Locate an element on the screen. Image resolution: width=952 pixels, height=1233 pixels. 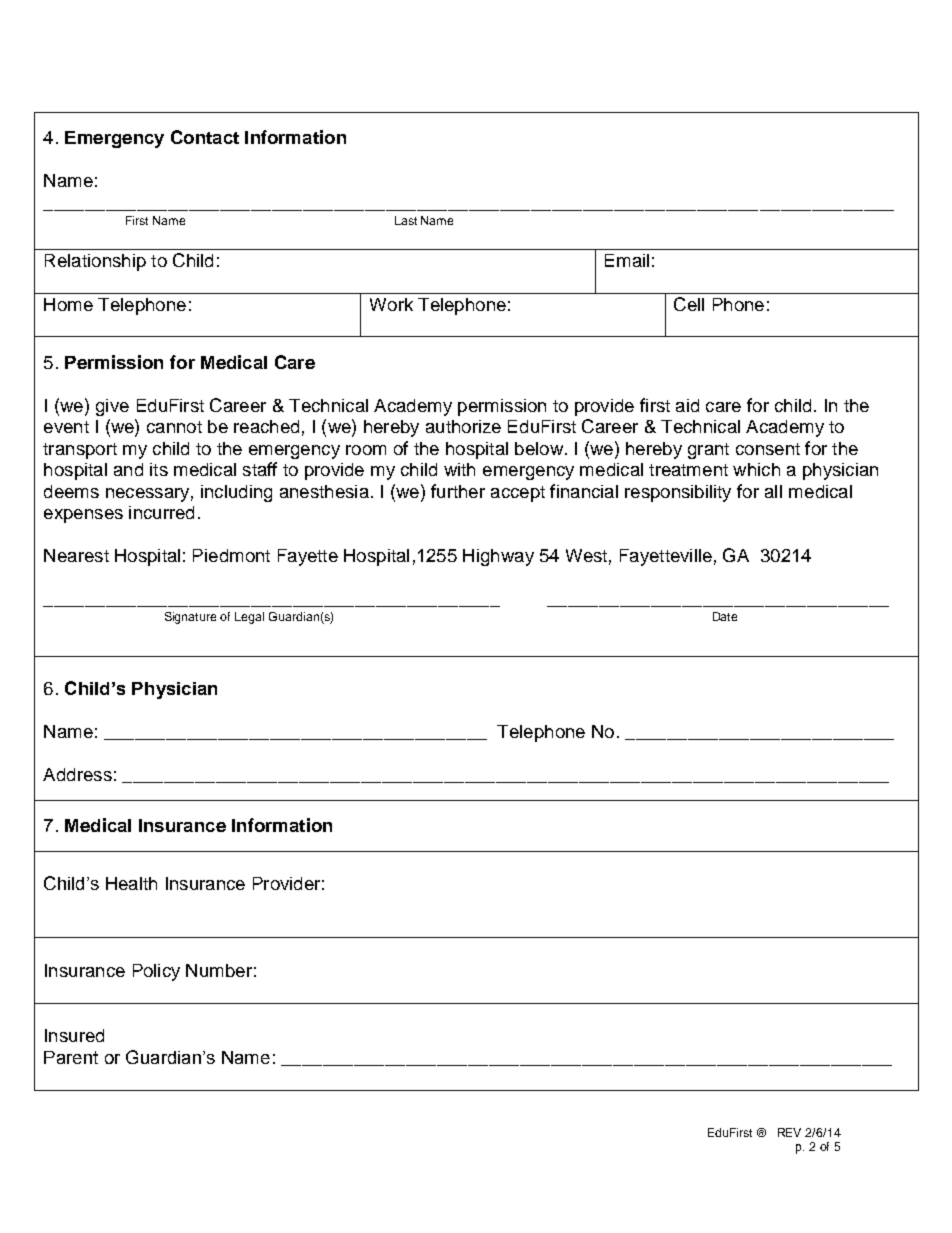
Legal is located at coordinates (249, 618).
